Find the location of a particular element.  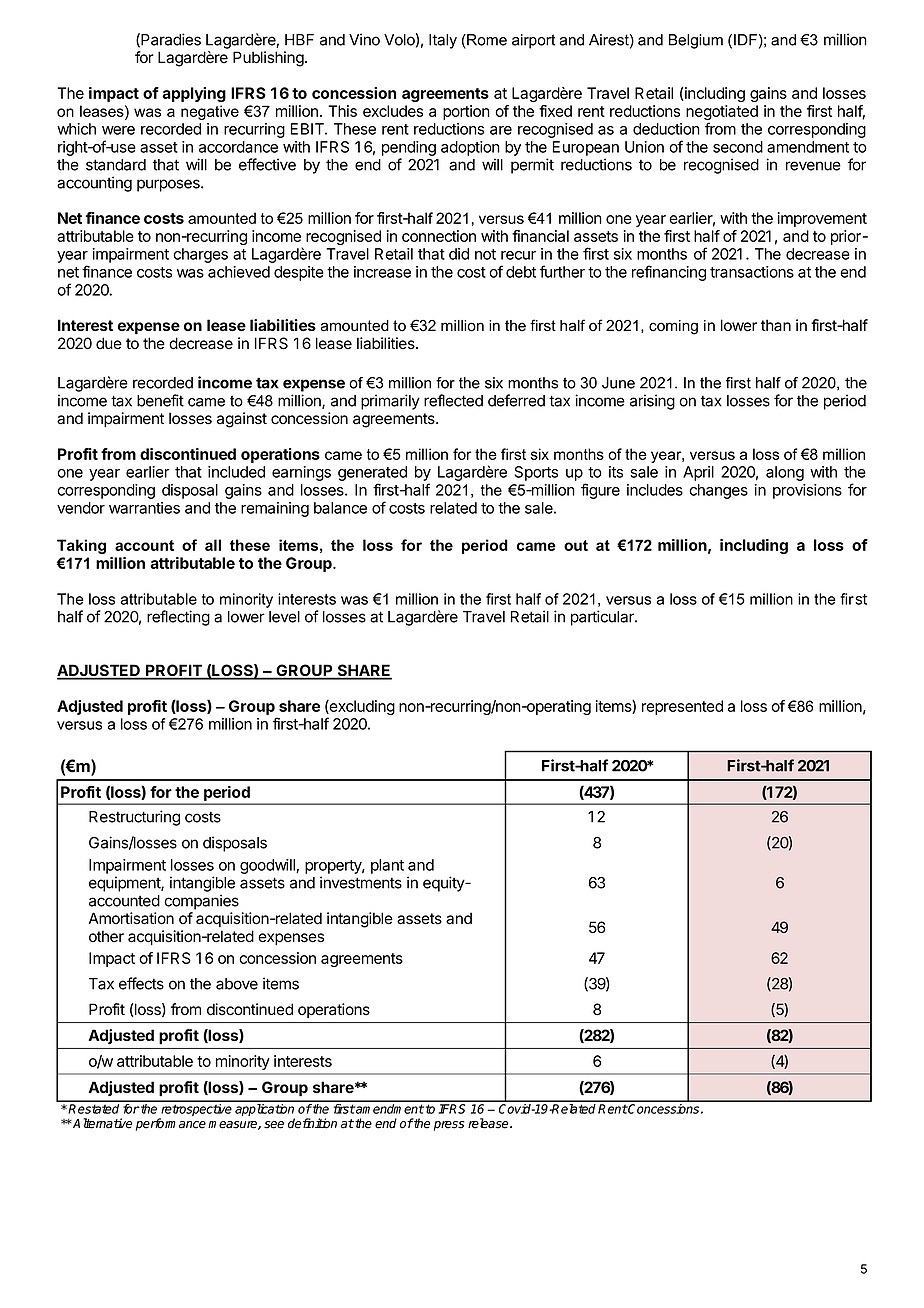

performance is located at coordinates (171, 1124).
